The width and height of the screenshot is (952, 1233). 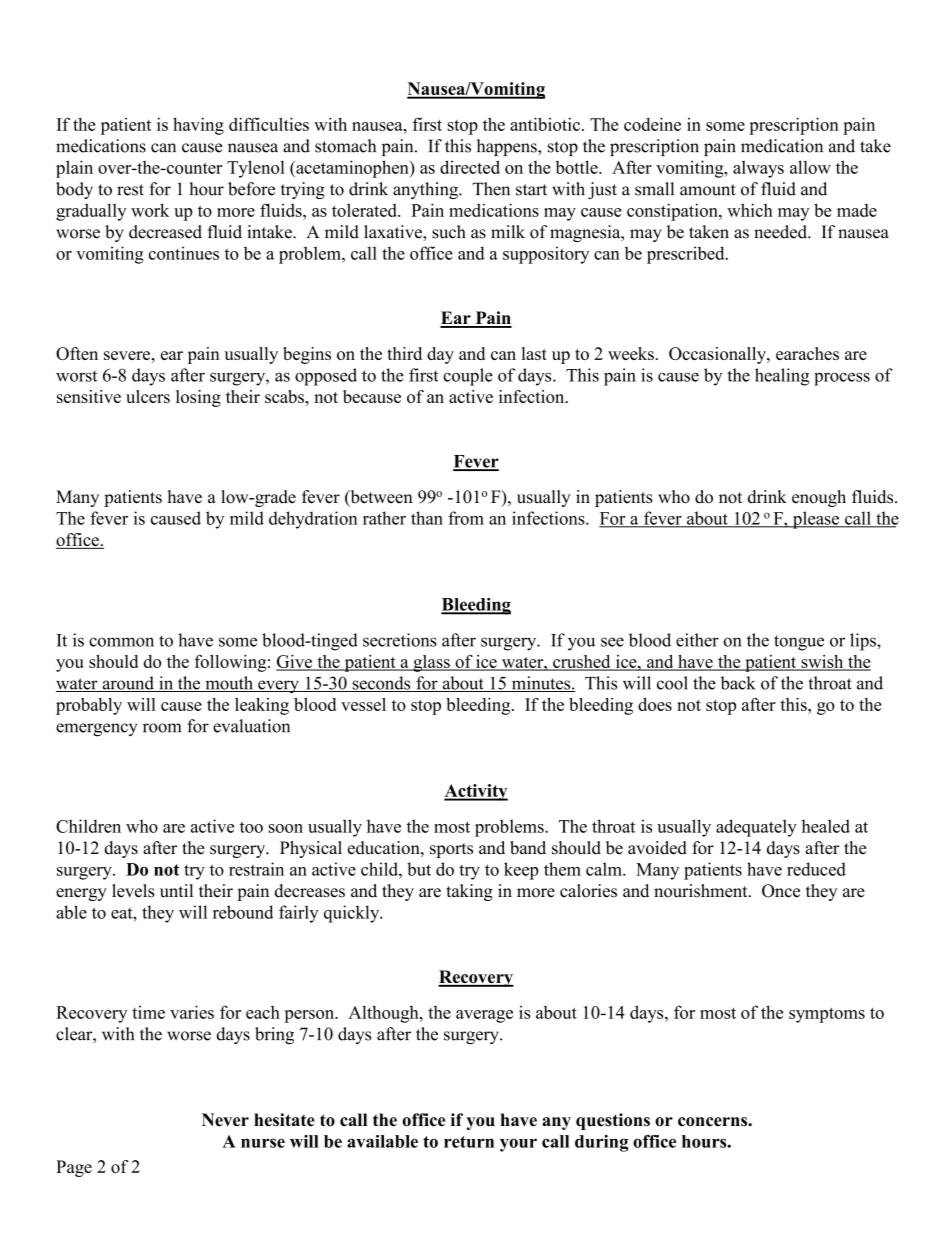 I want to click on from, so click(x=466, y=518).
